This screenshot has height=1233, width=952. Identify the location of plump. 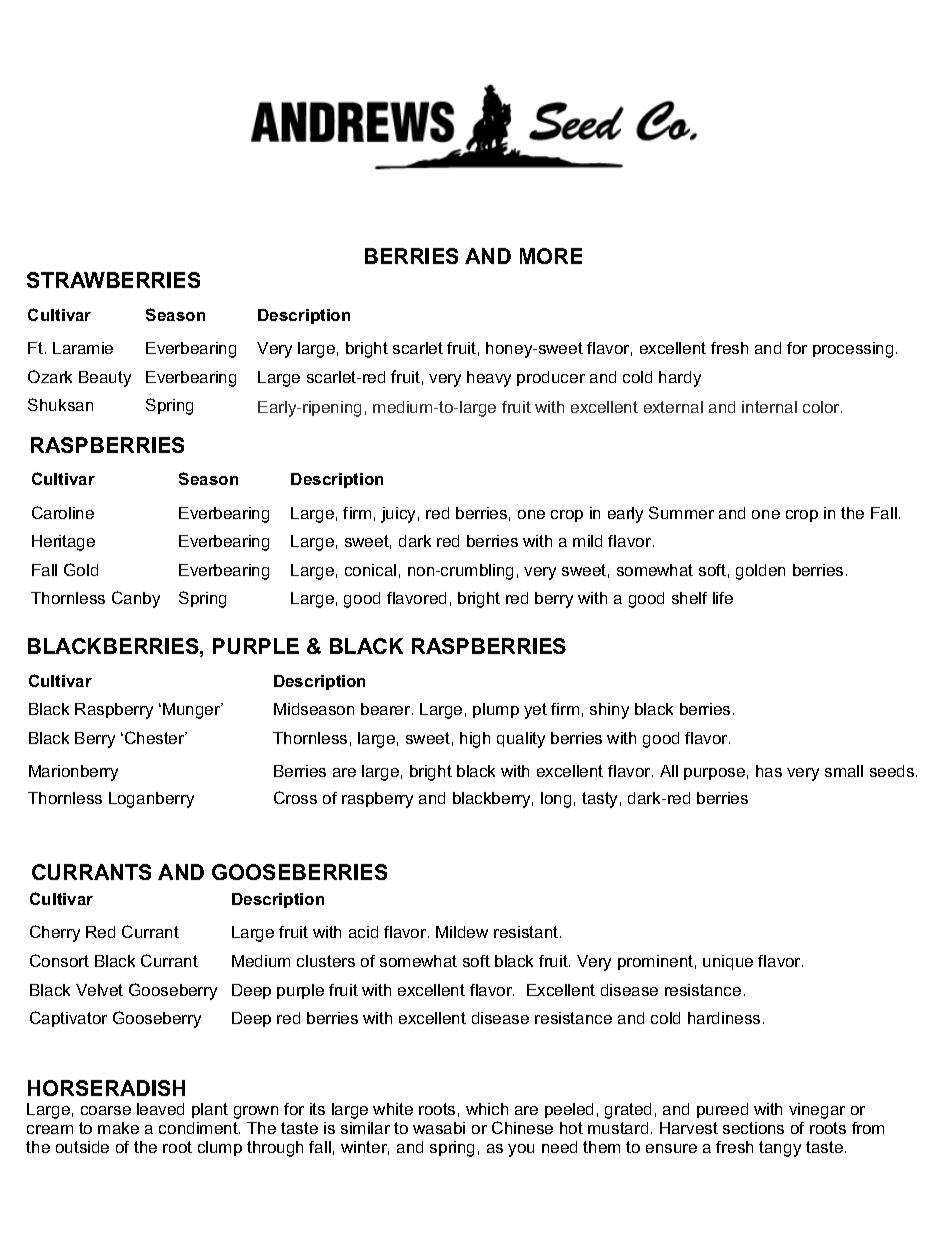
(496, 710).
